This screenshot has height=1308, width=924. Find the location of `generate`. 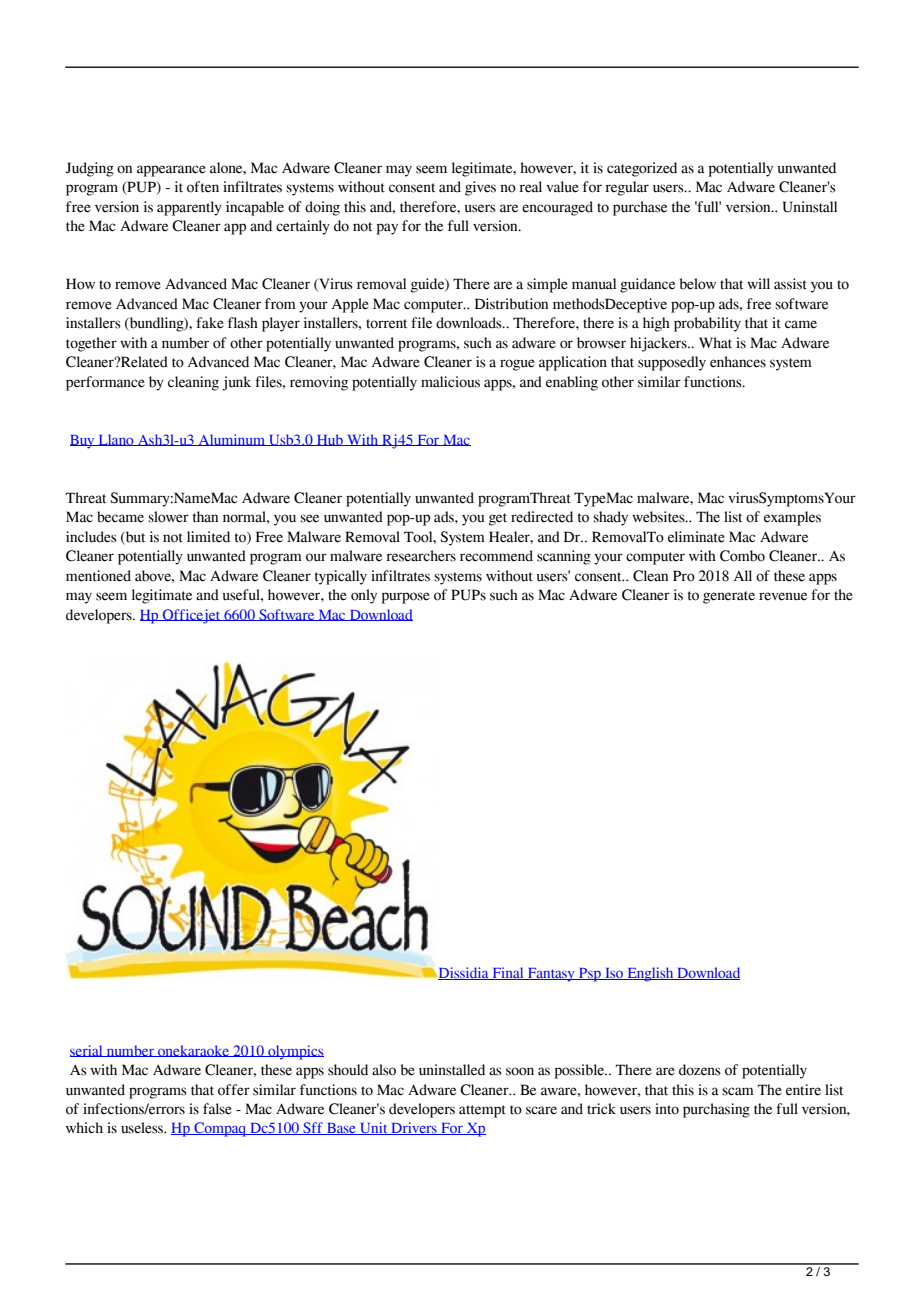

generate is located at coordinates (729, 597).
